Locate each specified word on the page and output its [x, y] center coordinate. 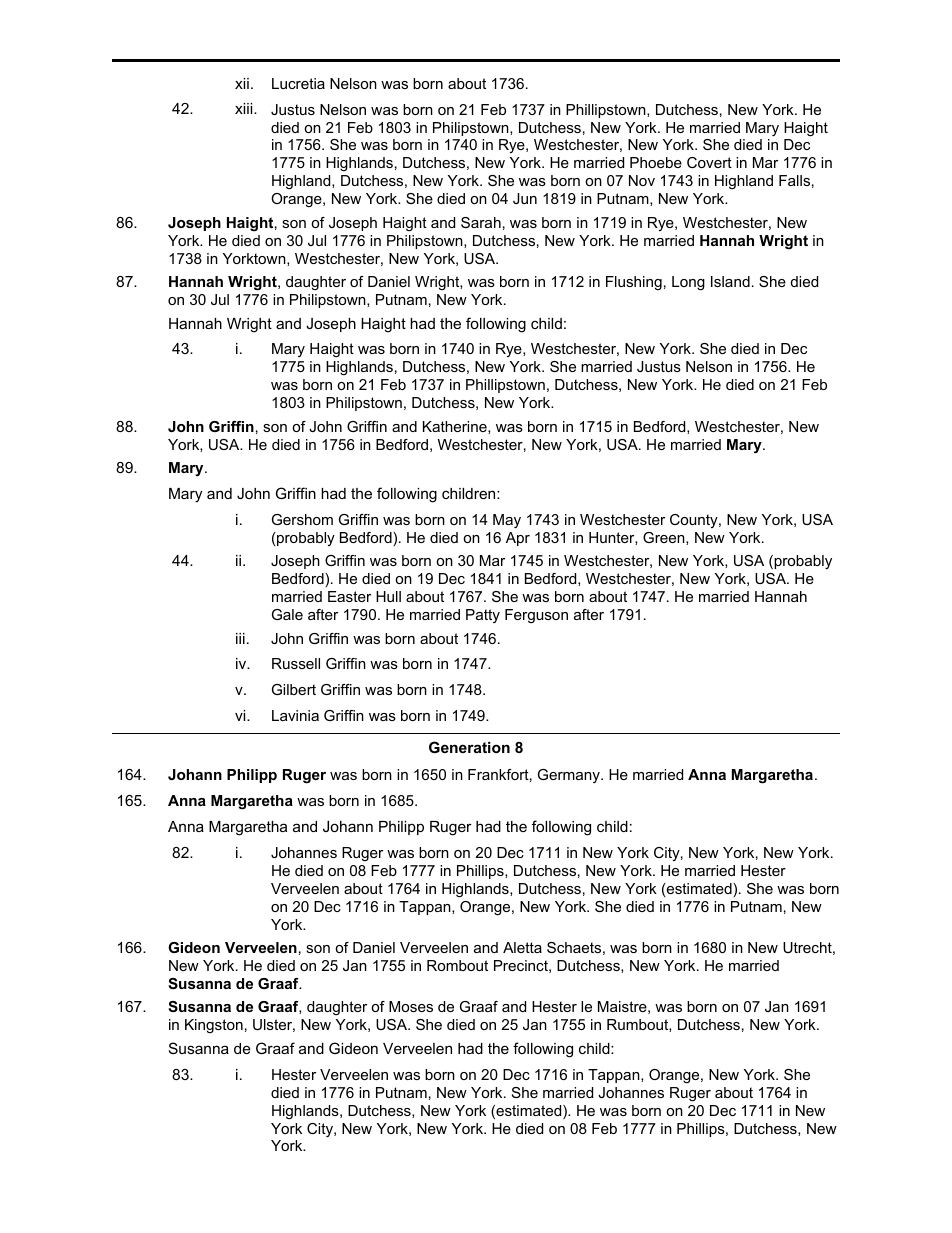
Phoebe [656, 162]
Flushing [634, 283]
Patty [483, 616]
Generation [469, 747]
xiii [245, 108]
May [507, 521]
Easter [349, 596]
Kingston [214, 1026]
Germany [570, 776]
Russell [296, 663]
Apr [518, 539]
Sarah [481, 222]
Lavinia [295, 715]
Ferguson [536, 616]
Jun [525, 198]
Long [688, 283]
